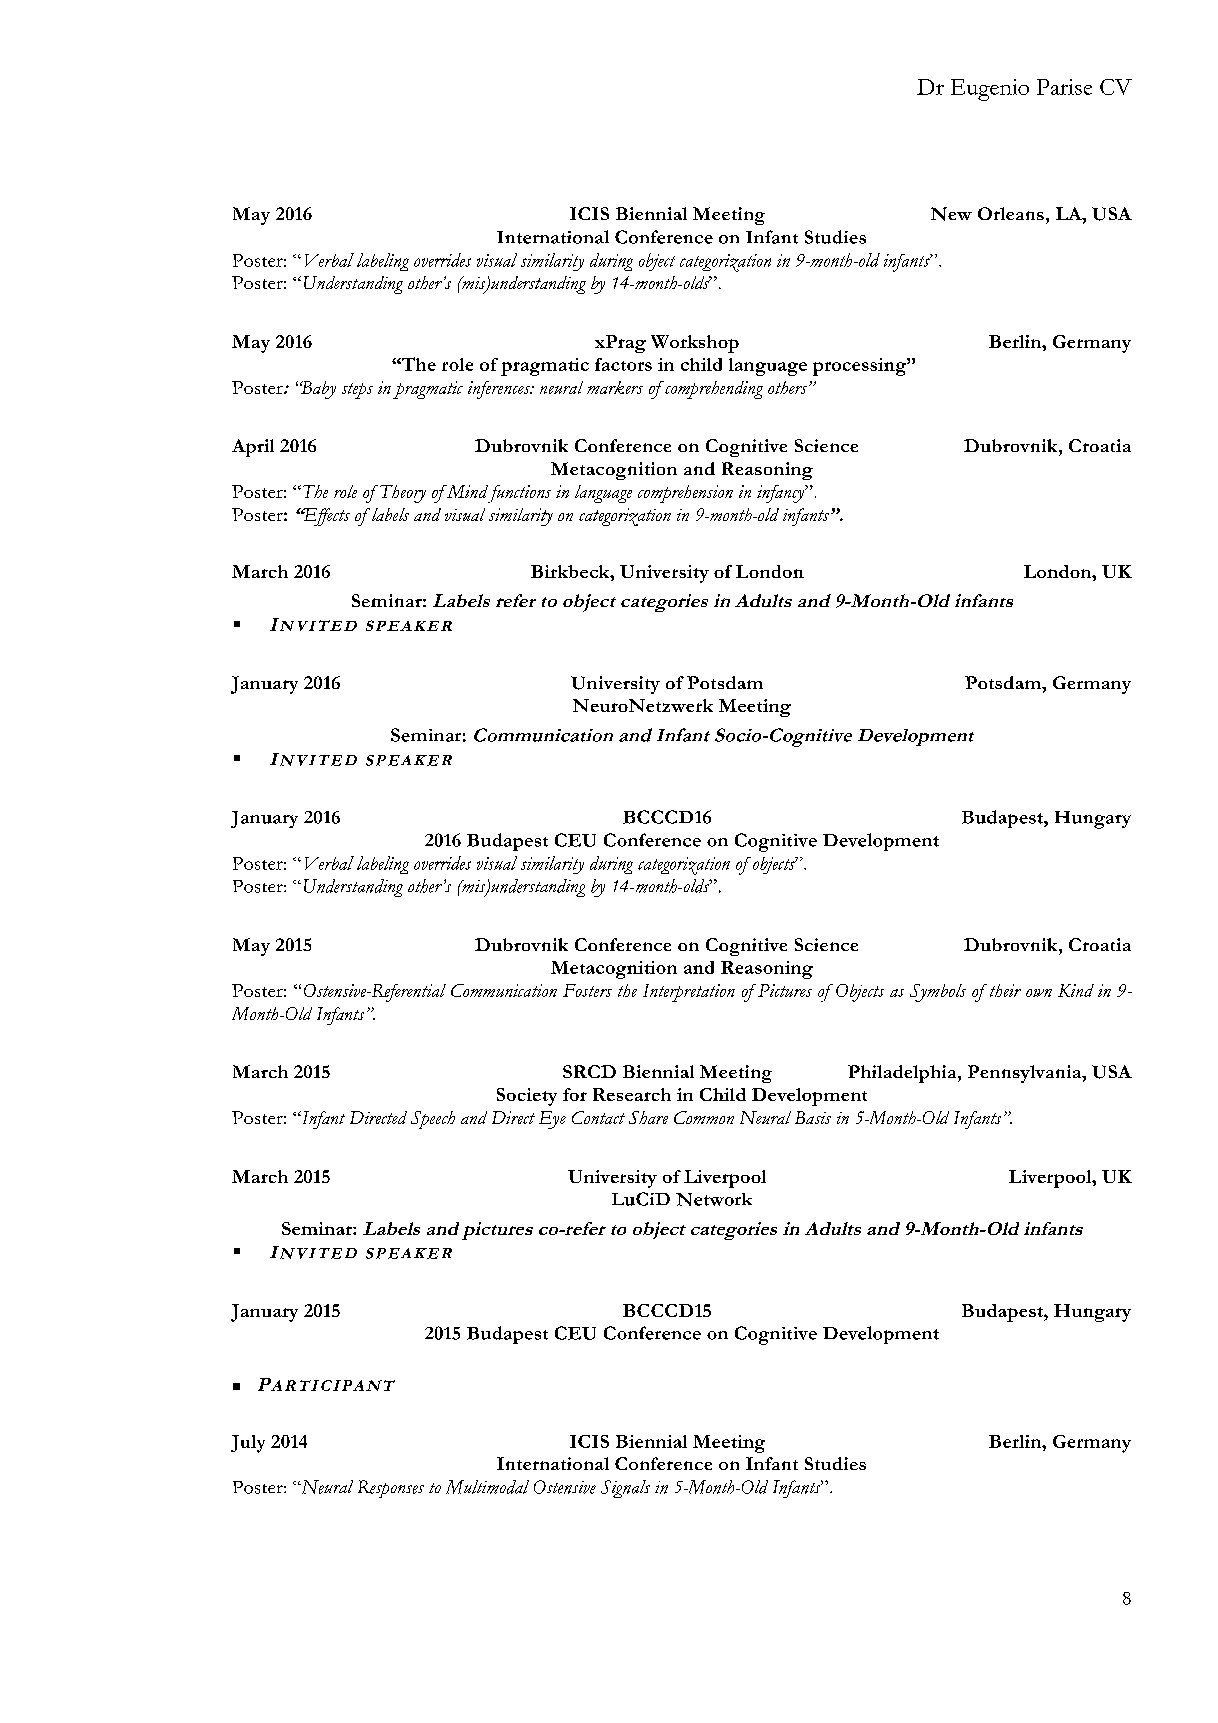  What do you see at coordinates (1005, 990) in the image?
I see `their` at bounding box center [1005, 990].
